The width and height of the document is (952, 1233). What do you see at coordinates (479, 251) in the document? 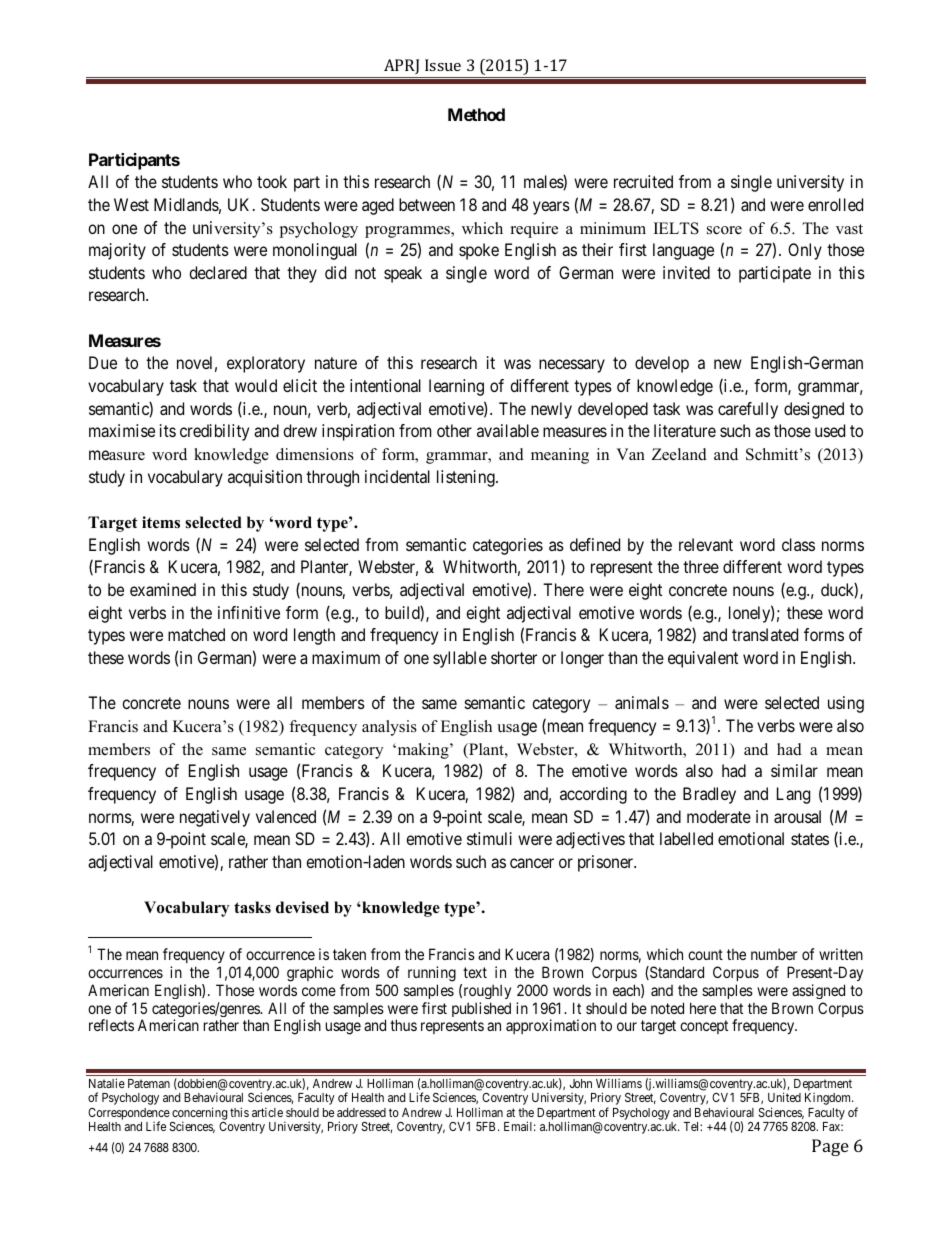
I see `spoke` at bounding box center [479, 251].
